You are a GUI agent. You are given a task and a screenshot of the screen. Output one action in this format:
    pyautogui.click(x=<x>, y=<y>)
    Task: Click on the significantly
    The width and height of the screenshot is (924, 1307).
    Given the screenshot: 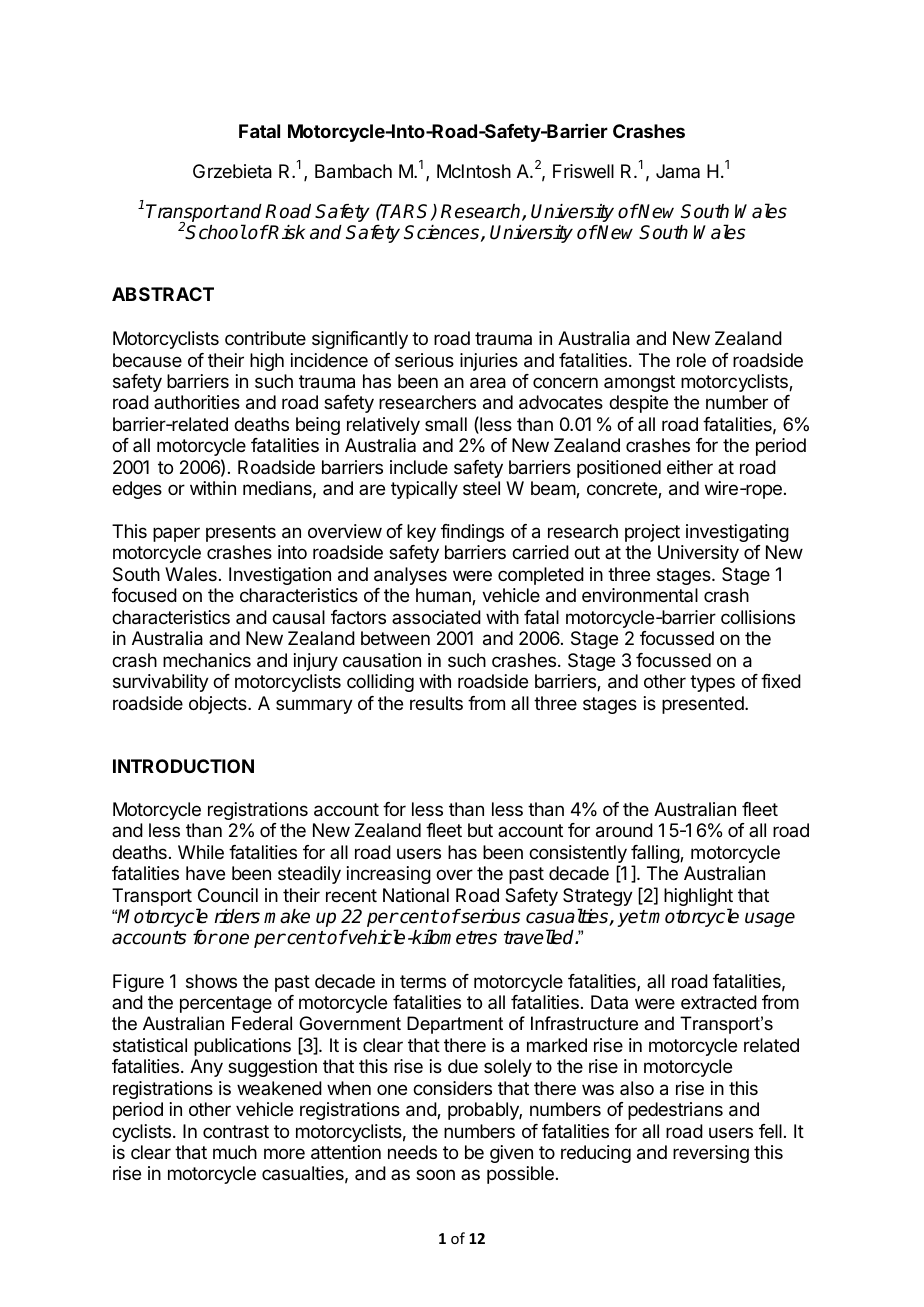 What is the action you would take?
    pyautogui.click(x=360, y=340)
